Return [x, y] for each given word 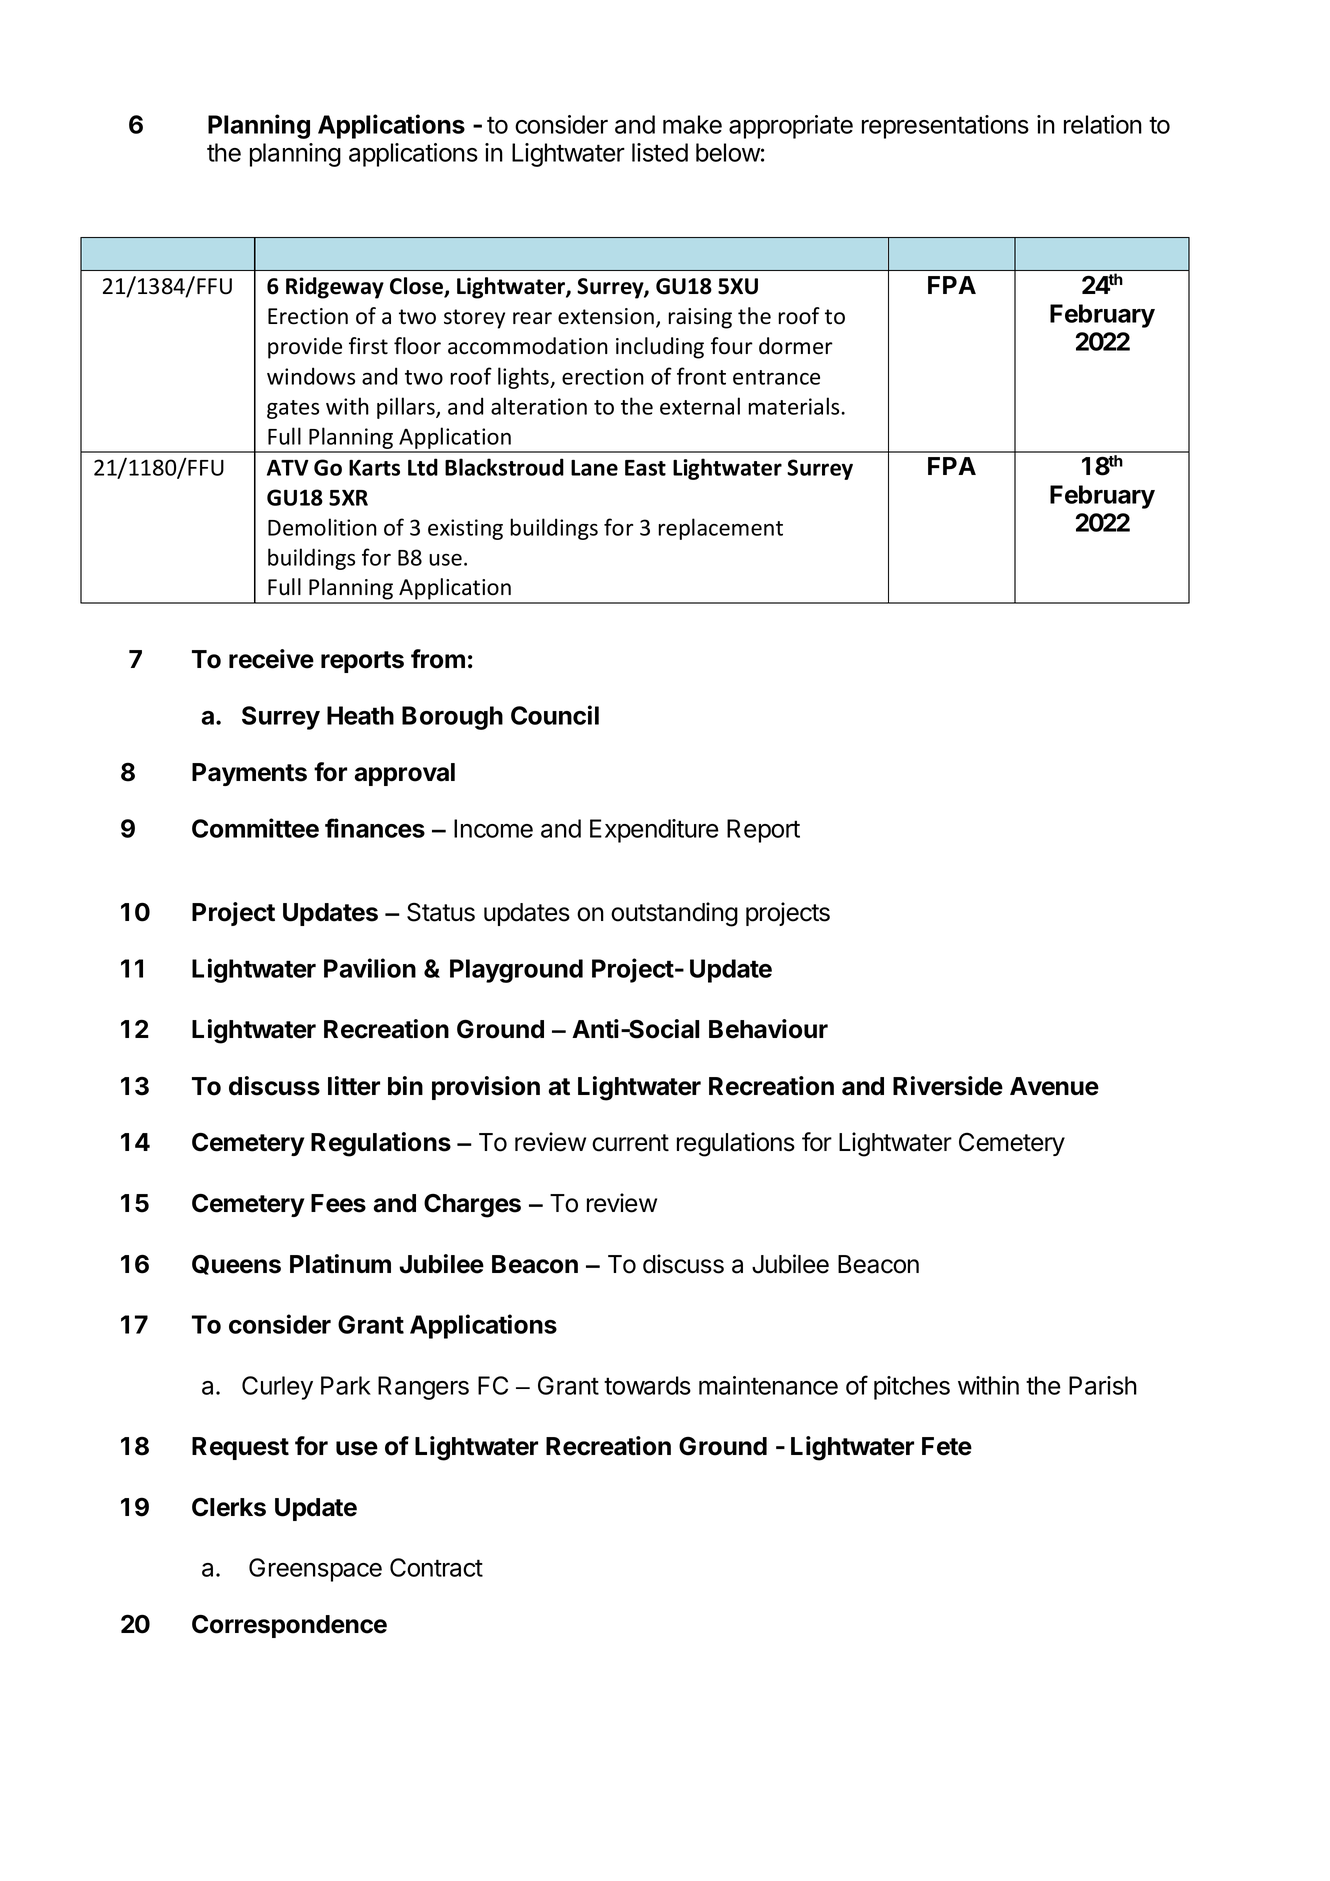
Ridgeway [335, 288]
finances [375, 828]
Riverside [948, 1086]
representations [945, 127]
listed [660, 152]
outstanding [674, 914]
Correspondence [289, 1626]
